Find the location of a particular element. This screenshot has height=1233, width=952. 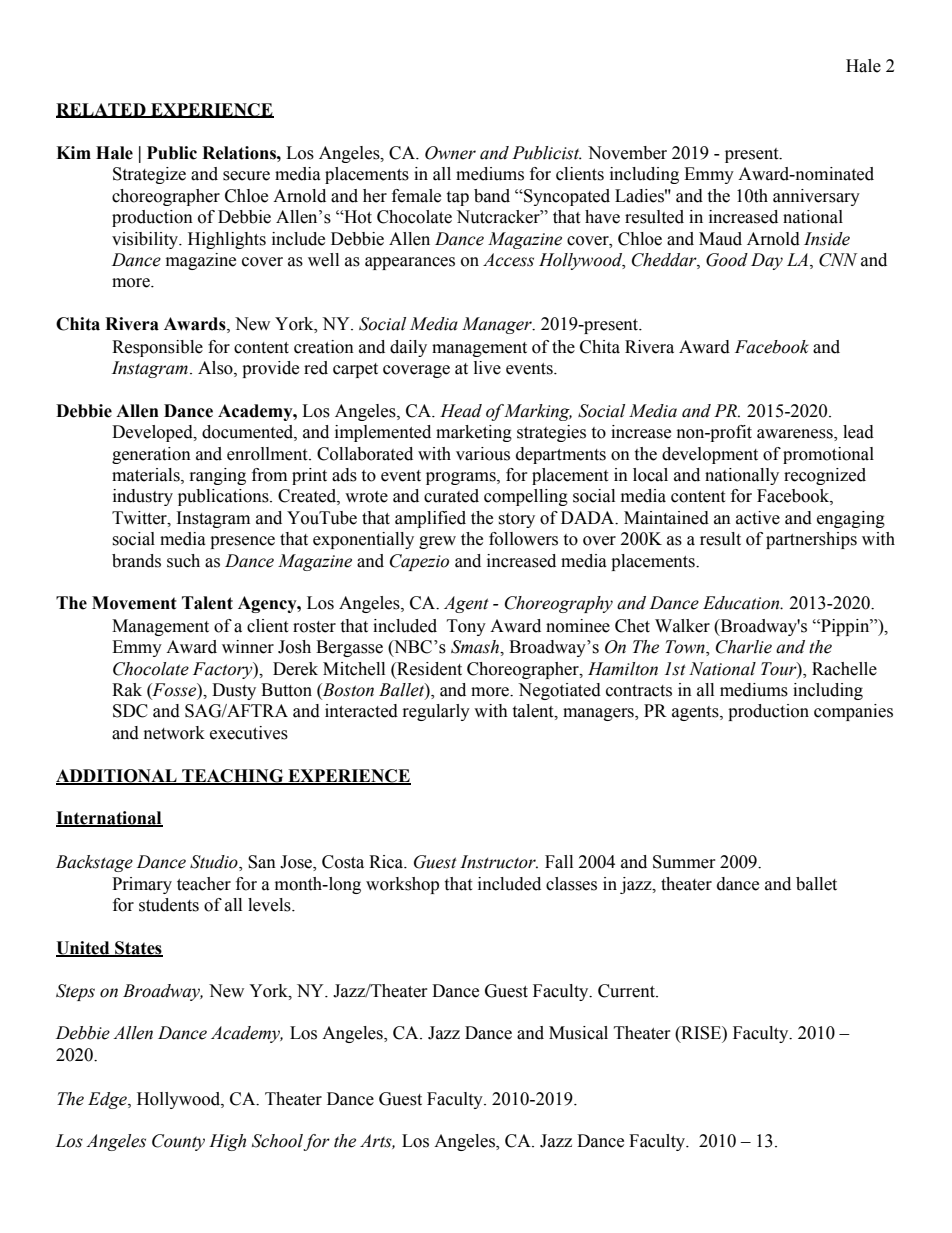

live is located at coordinates (487, 368).
